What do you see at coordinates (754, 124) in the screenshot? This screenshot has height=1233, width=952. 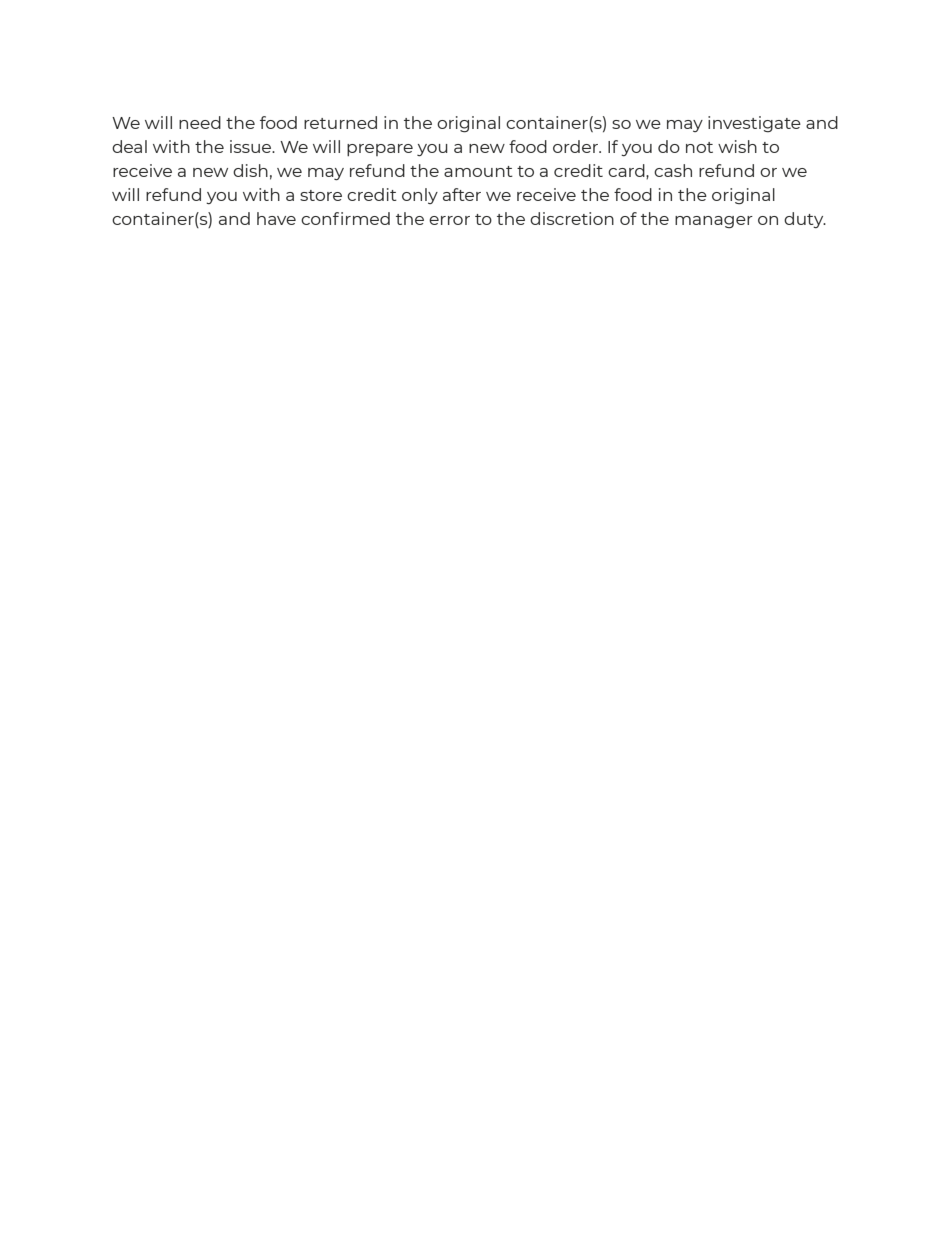 I see `investigate` at bounding box center [754, 124].
